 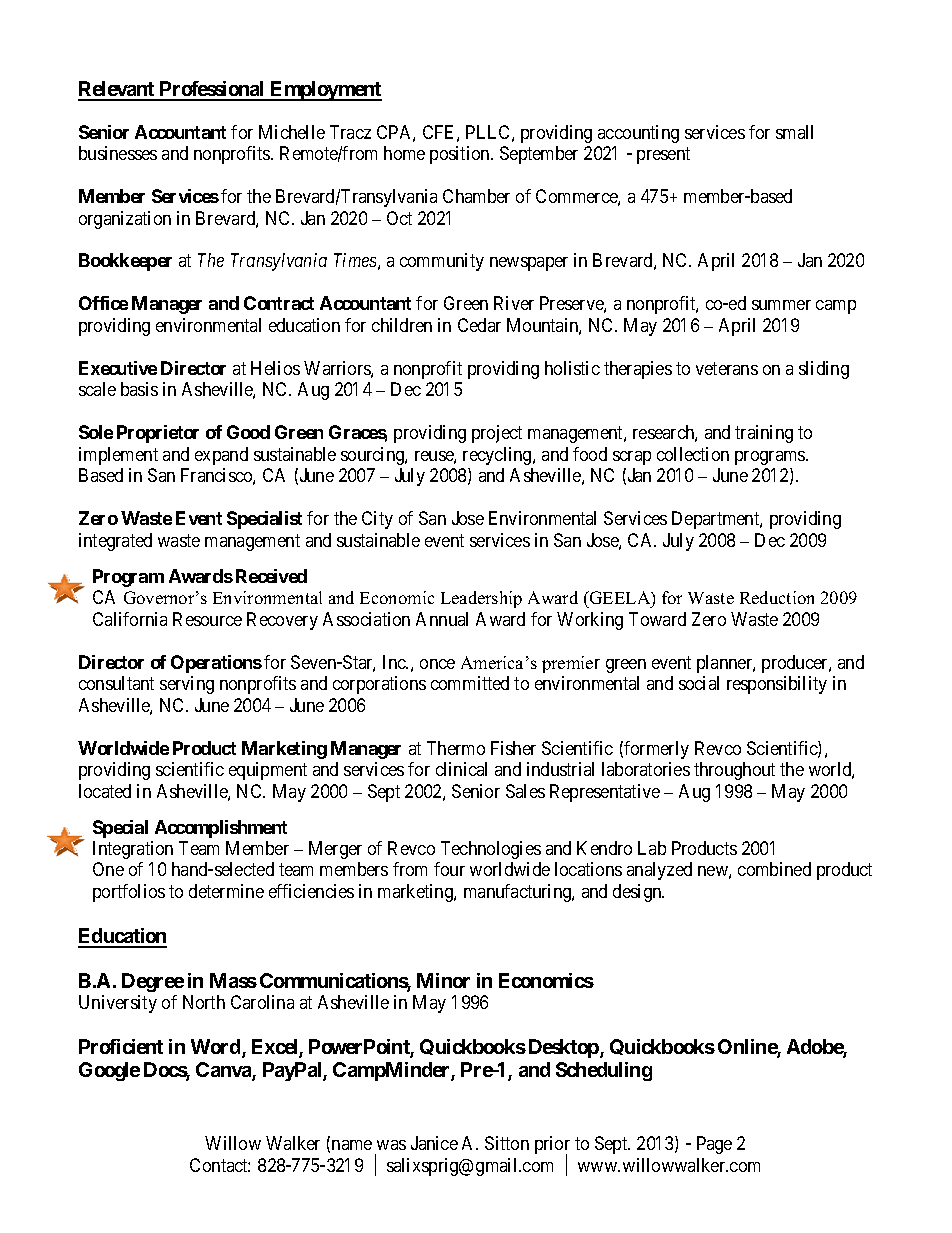 I want to click on Accomplishment, so click(x=221, y=829).
